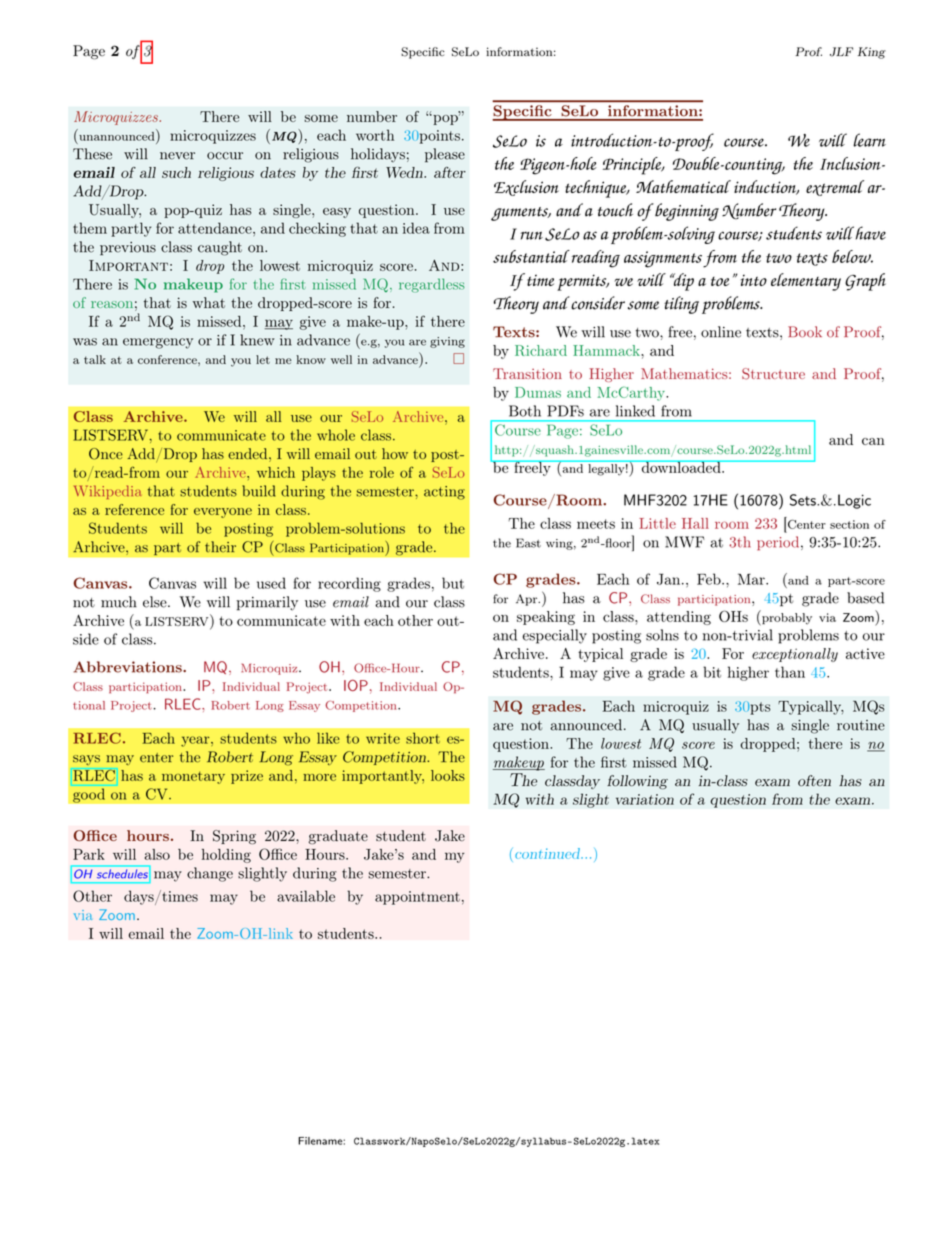 The height and width of the screenshot is (1233, 952). Describe the element at coordinates (210, 874) in the screenshot. I see `change` at that location.
